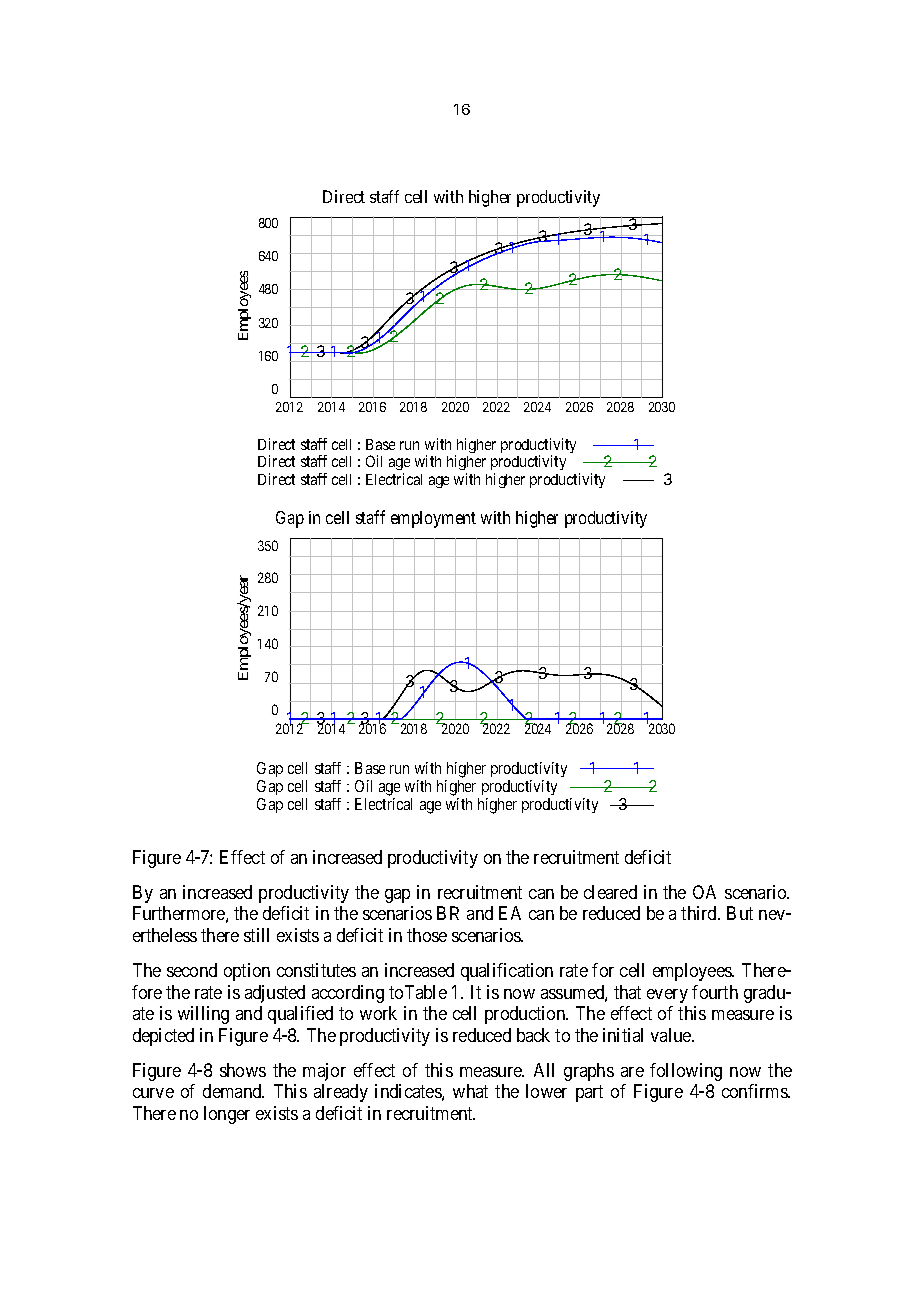 The width and height of the image is (924, 1308). What do you see at coordinates (715, 992) in the image?
I see `fourth` at bounding box center [715, 992].
